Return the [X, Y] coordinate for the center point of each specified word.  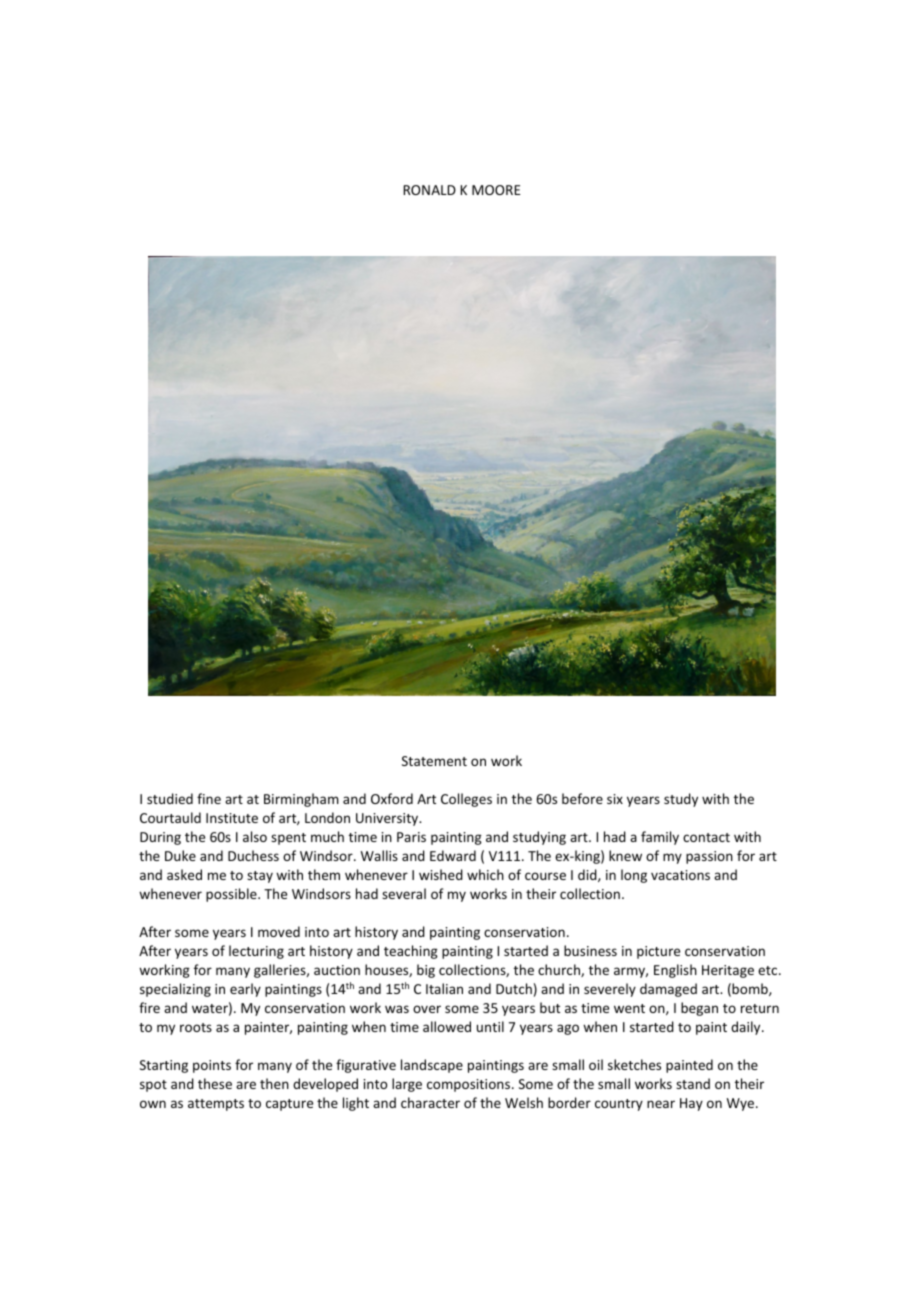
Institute [232, 818]
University [388, 819]
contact [706, 837]
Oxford [392, 798]
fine [209, 798]
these [215, 1083]
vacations [680, 875]
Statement [434, 761]
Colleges [466, 800]
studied [170, 798]
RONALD [429, 190]
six [615, 799]
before [582, 798]
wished [441, 874]
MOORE [496, 190]
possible [232, 895]
